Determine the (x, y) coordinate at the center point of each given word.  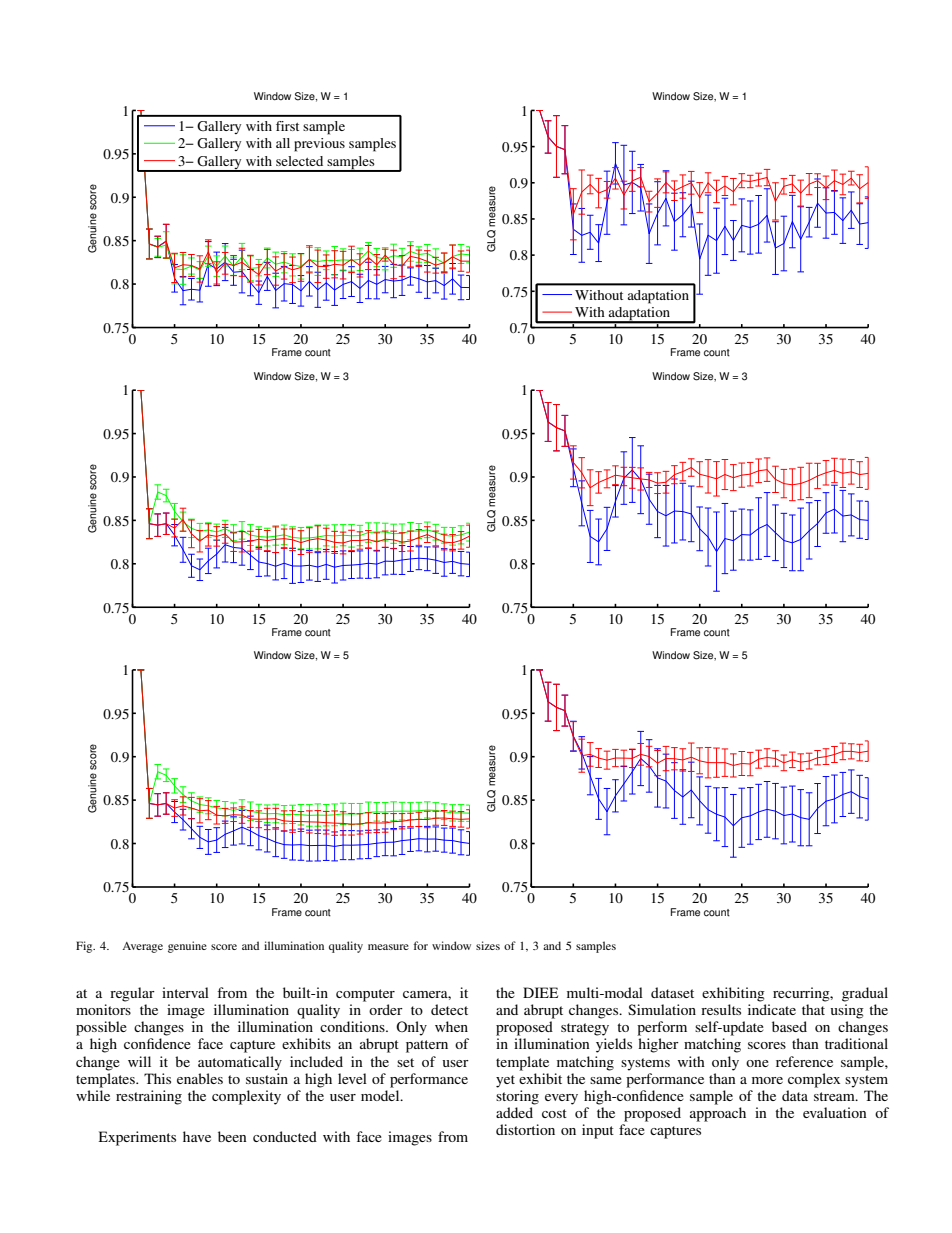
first (287, 126)
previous (319, 145)
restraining (149, 1097)
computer (365, 995)
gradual (865, 994)
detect (449, 1009)
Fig (85, 947)
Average (142, 947)
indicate (772, 1009)
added (514, 1112)
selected (299, 161)
